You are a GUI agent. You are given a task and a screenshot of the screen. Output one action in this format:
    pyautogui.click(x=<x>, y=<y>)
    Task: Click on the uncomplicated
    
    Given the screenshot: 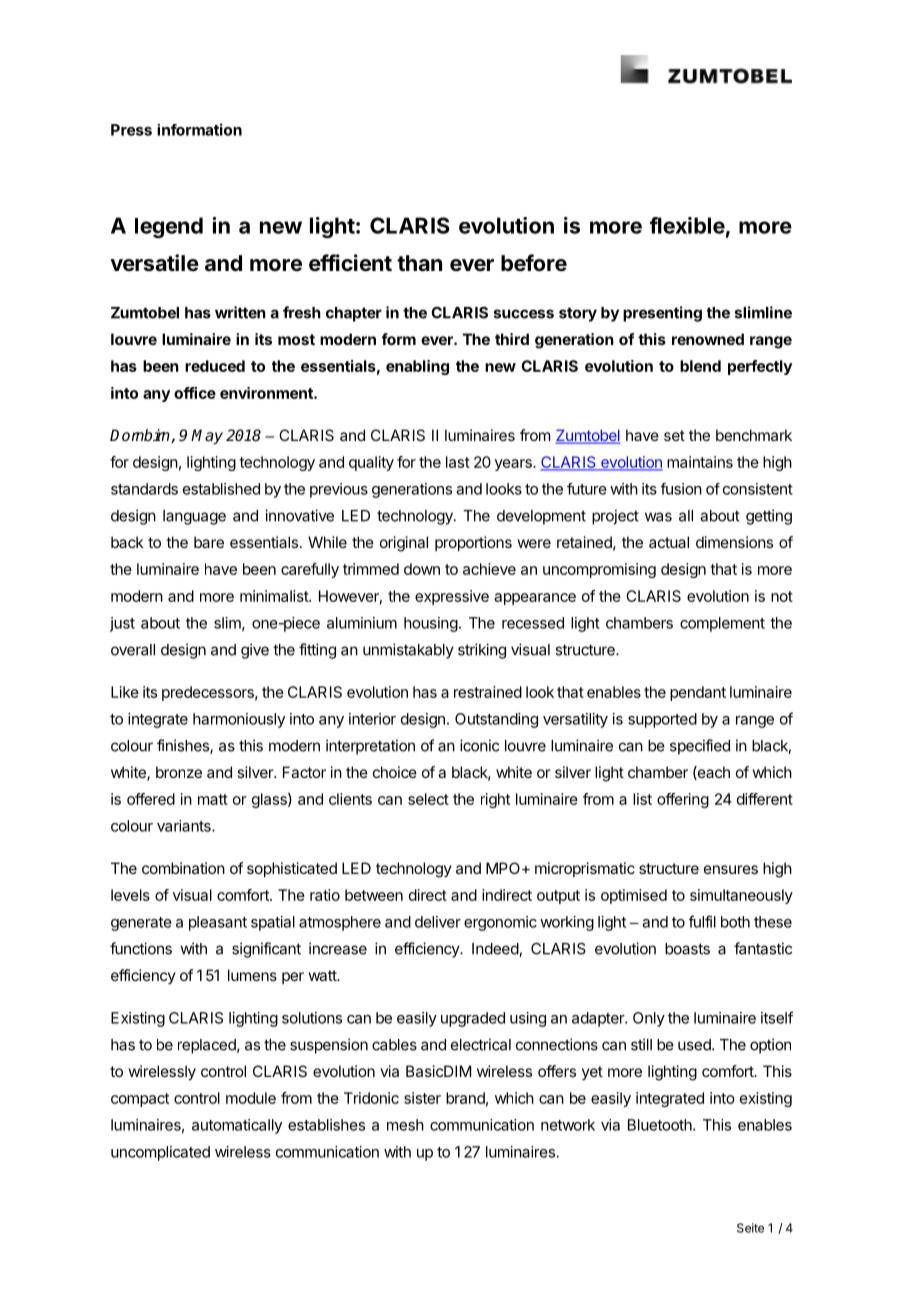 What is the action you would take?
    pyautogui.click(x=160, y=1153)
